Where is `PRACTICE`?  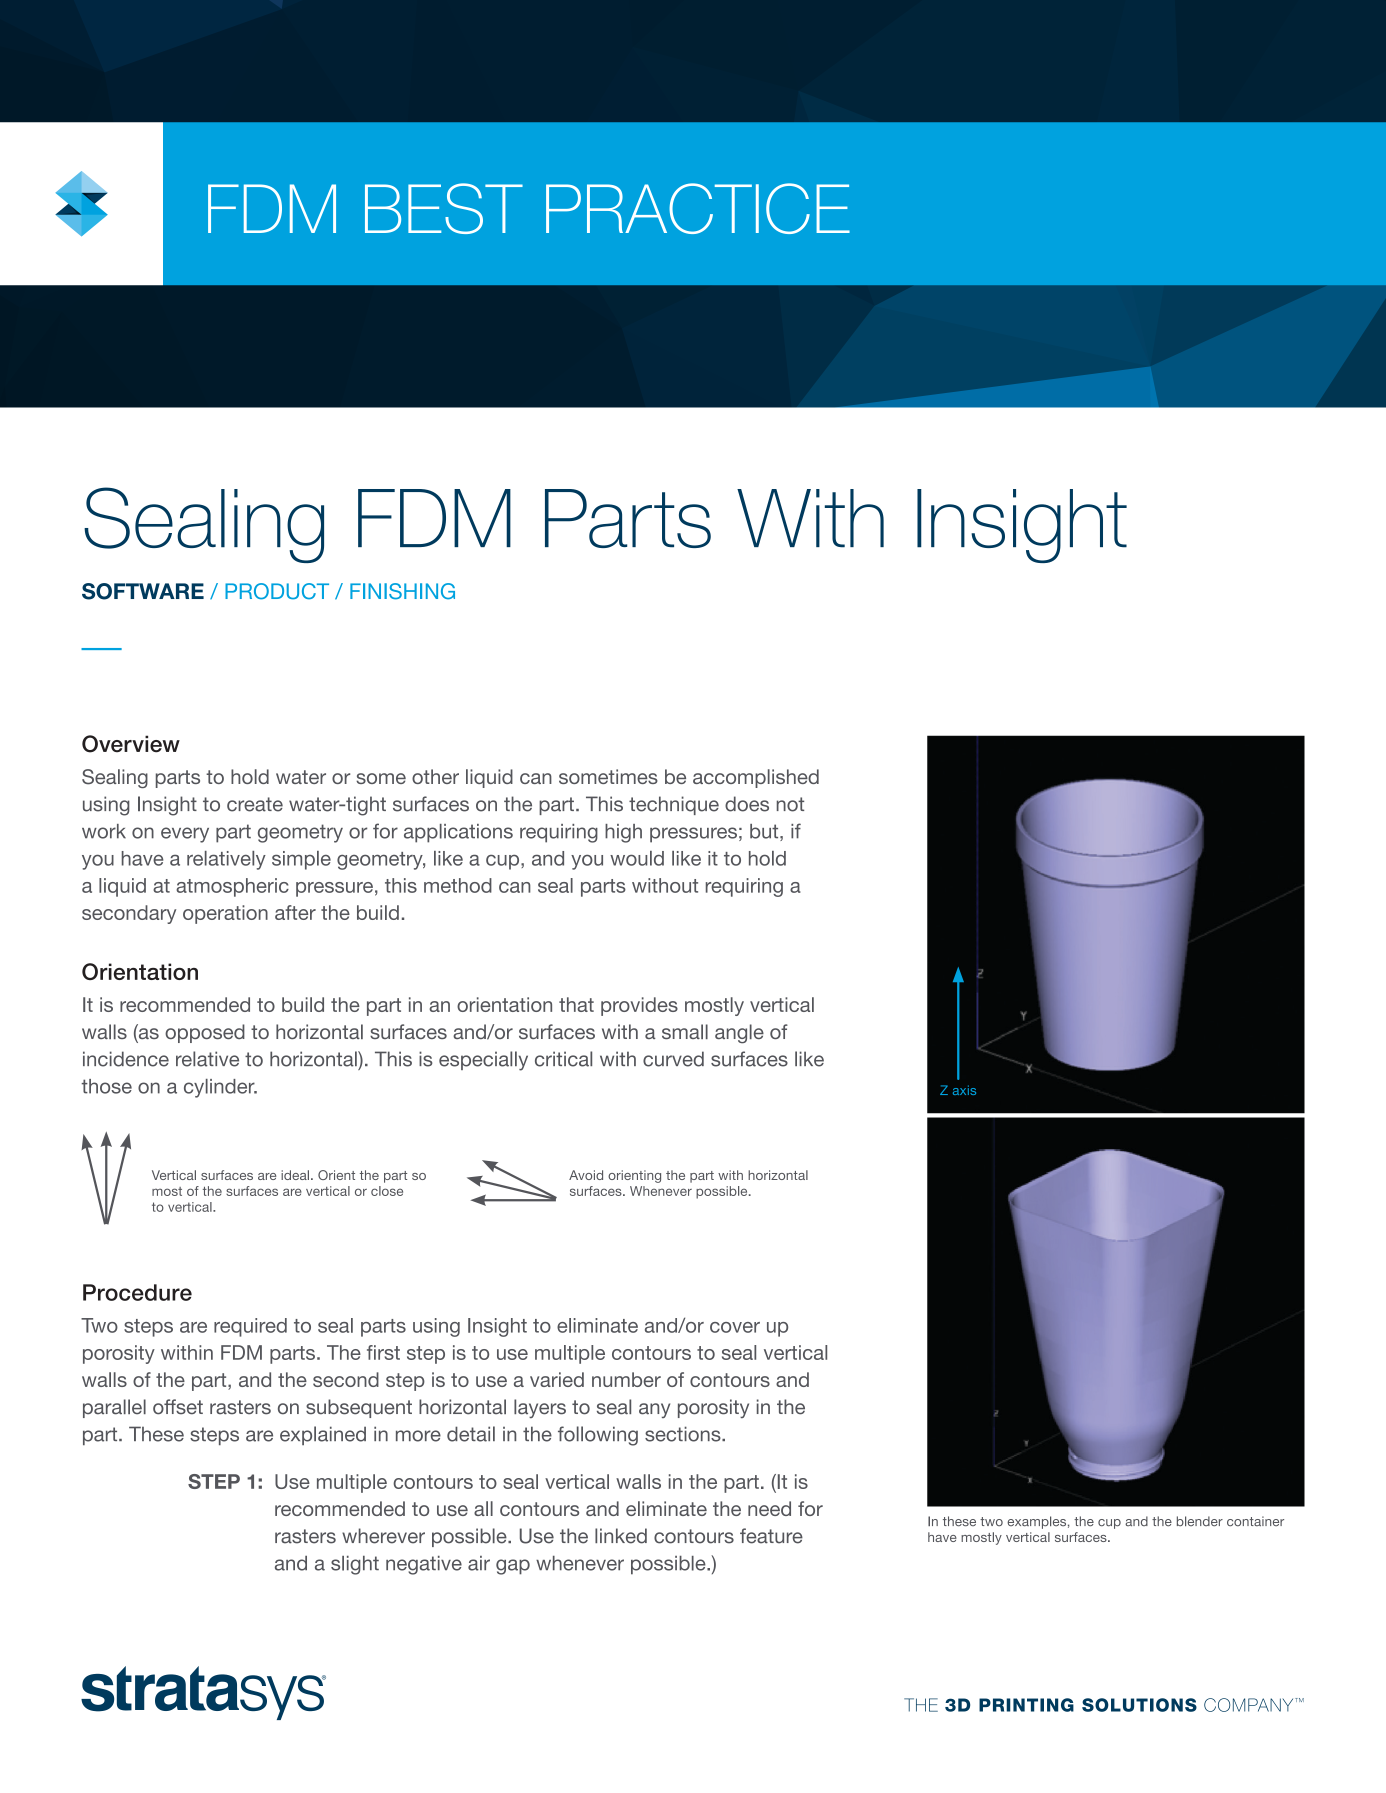
PRACTICE is located at coordinates (698, 208).
